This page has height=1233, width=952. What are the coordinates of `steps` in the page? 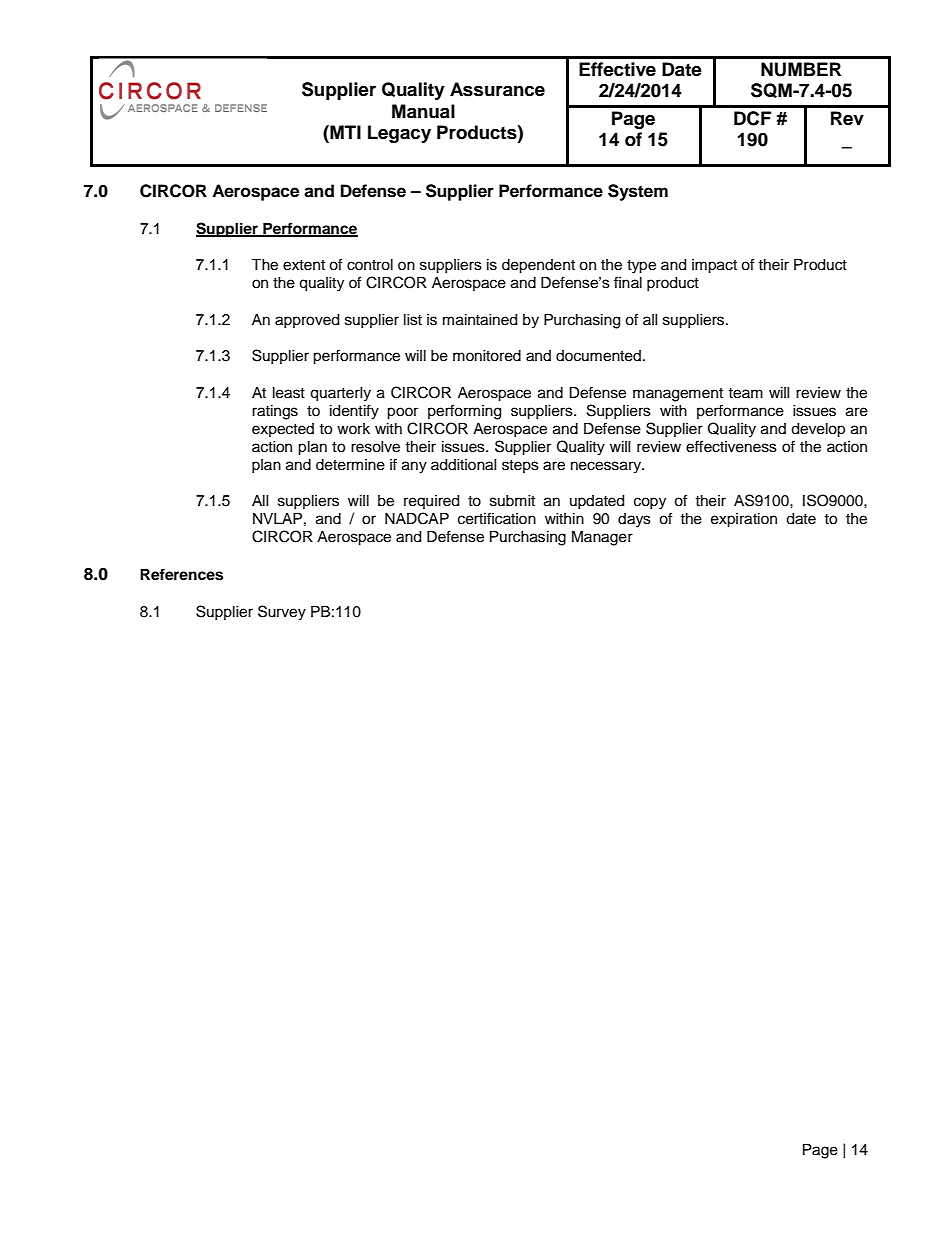 It's located at (520, 466).
